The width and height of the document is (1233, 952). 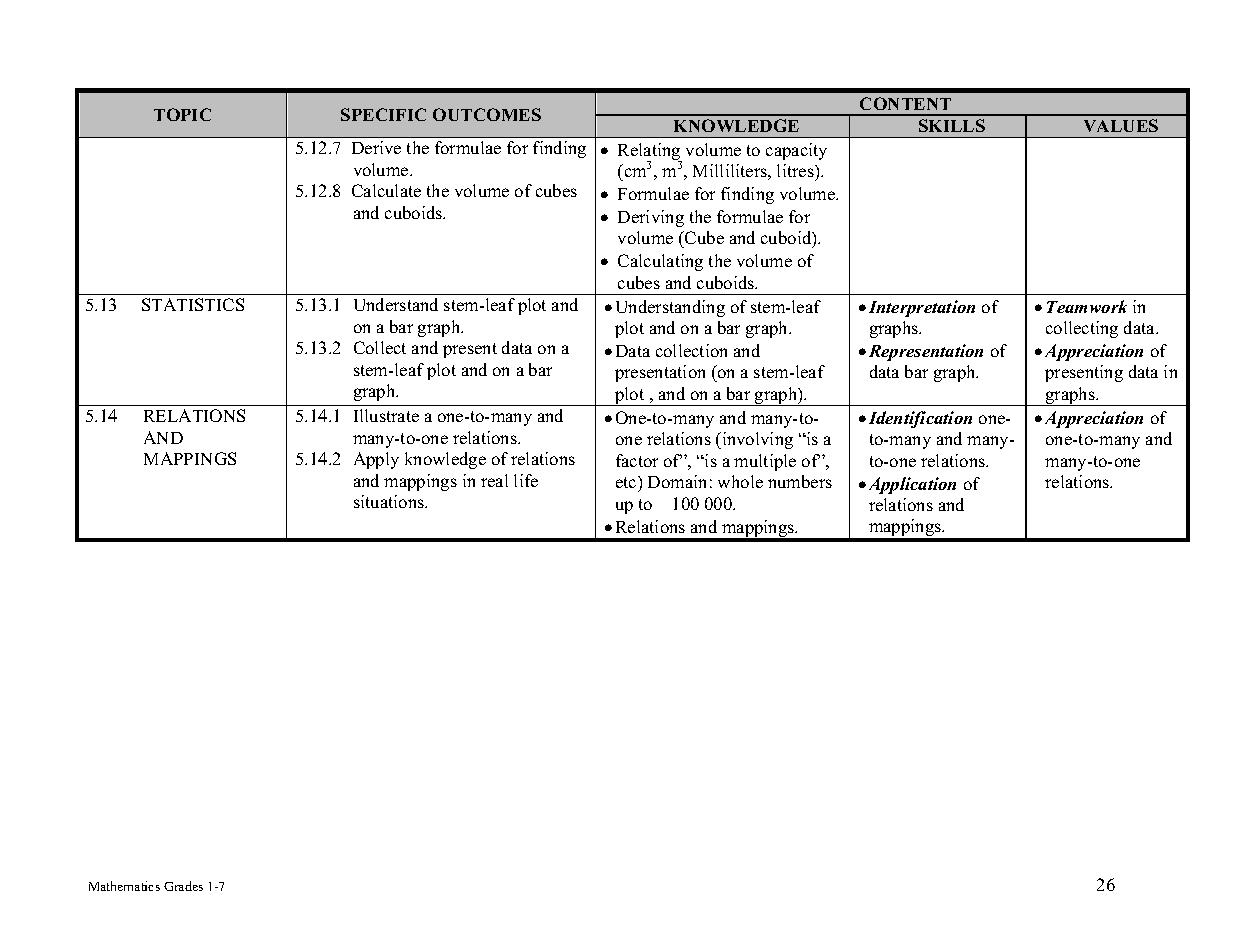 What do you see at coordinates (627, 482) in the document?
I see `etc` at bounding box center [627, 482].
